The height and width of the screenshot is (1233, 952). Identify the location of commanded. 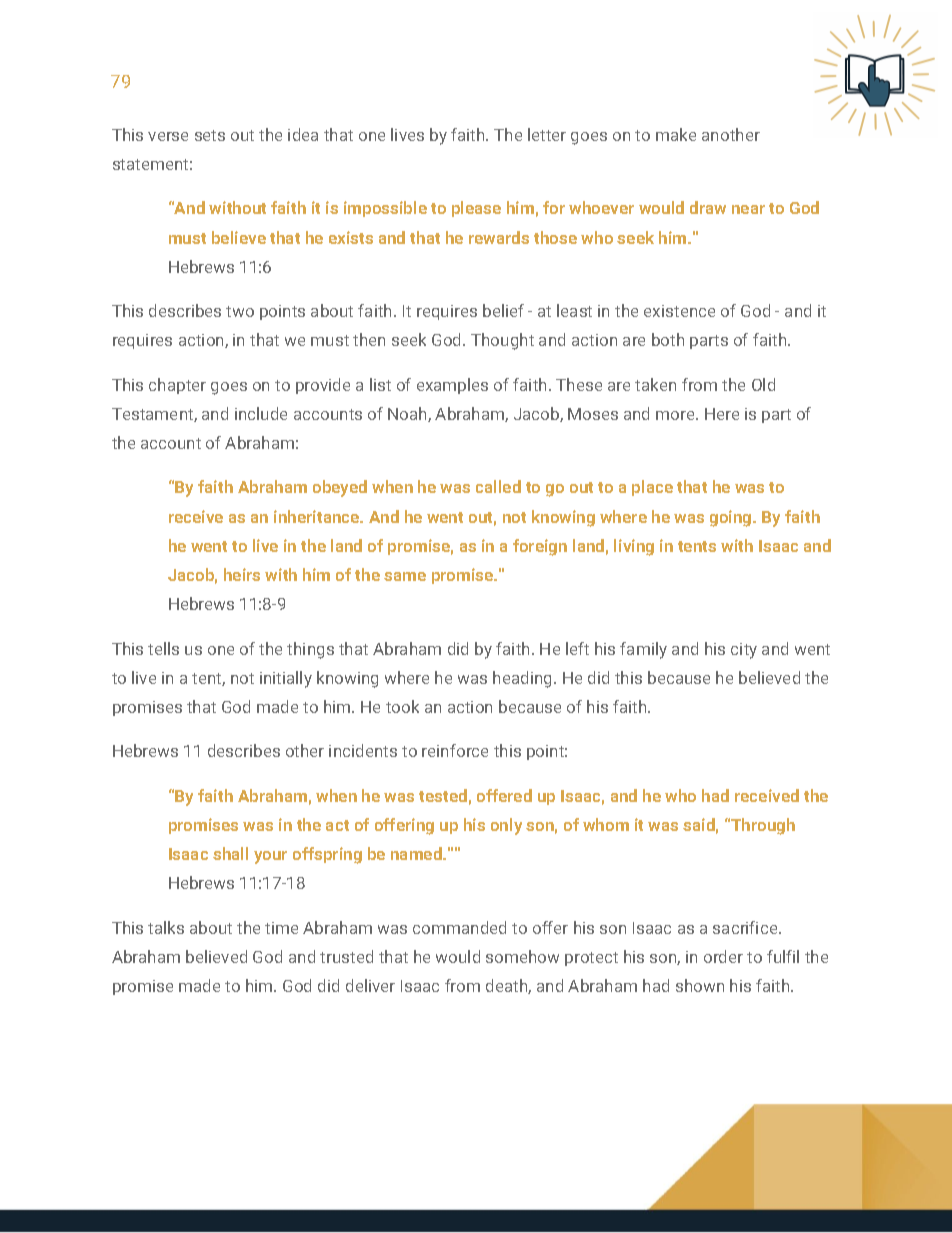
(459, 927).
